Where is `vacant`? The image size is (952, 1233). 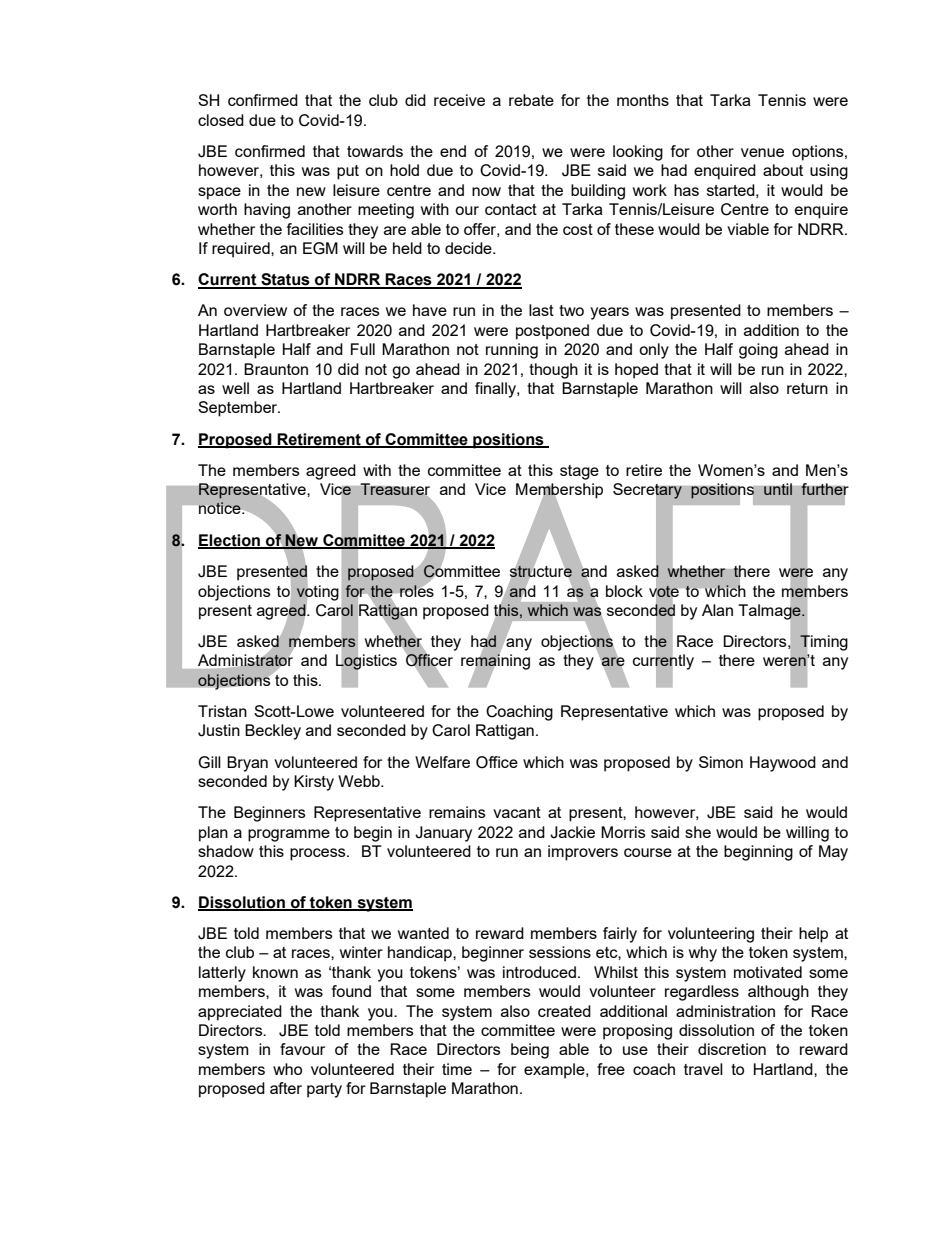
vacant is located at coordinates (517, 812).
